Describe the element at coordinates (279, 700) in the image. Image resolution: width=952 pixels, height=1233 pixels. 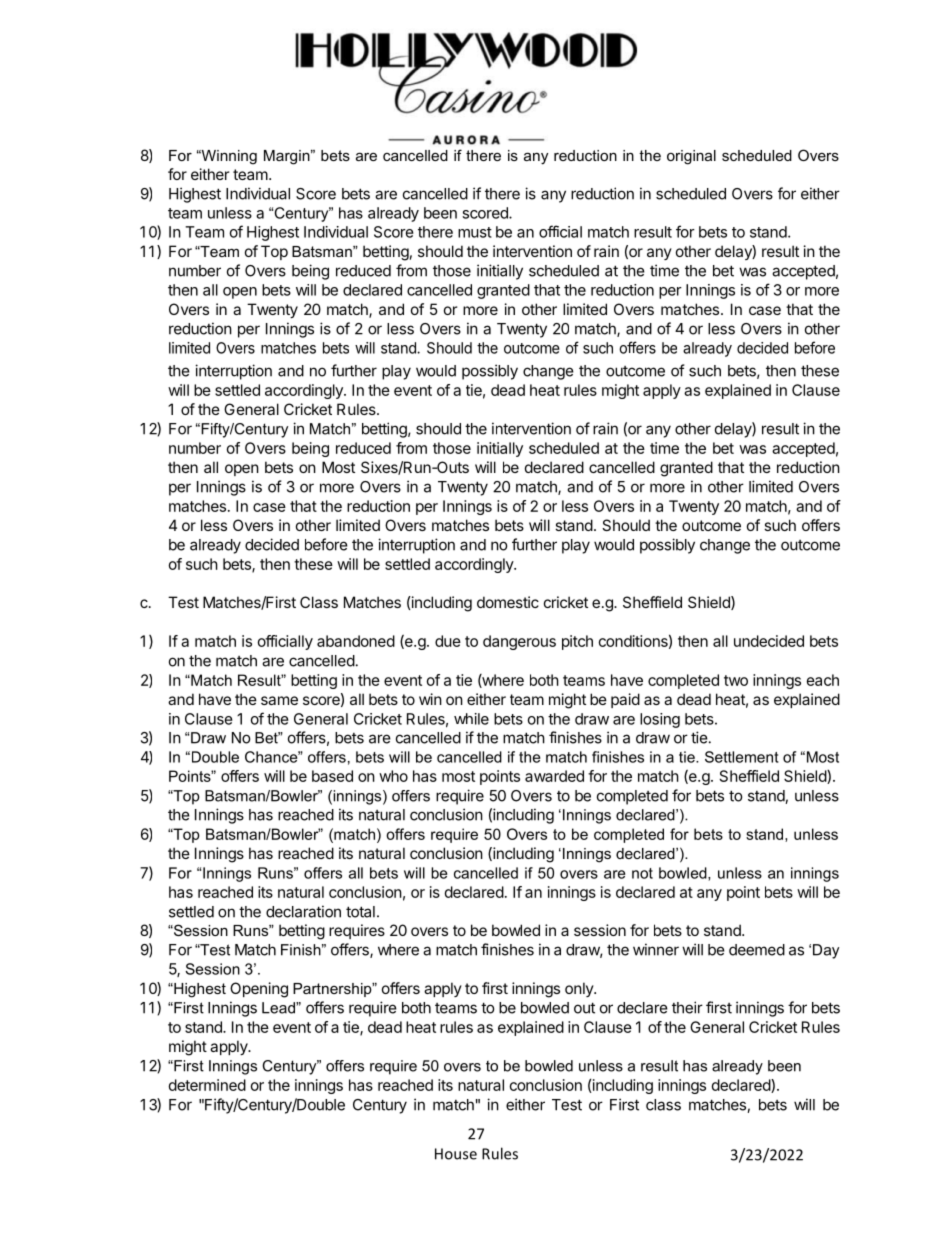
I see `same` at that location.
